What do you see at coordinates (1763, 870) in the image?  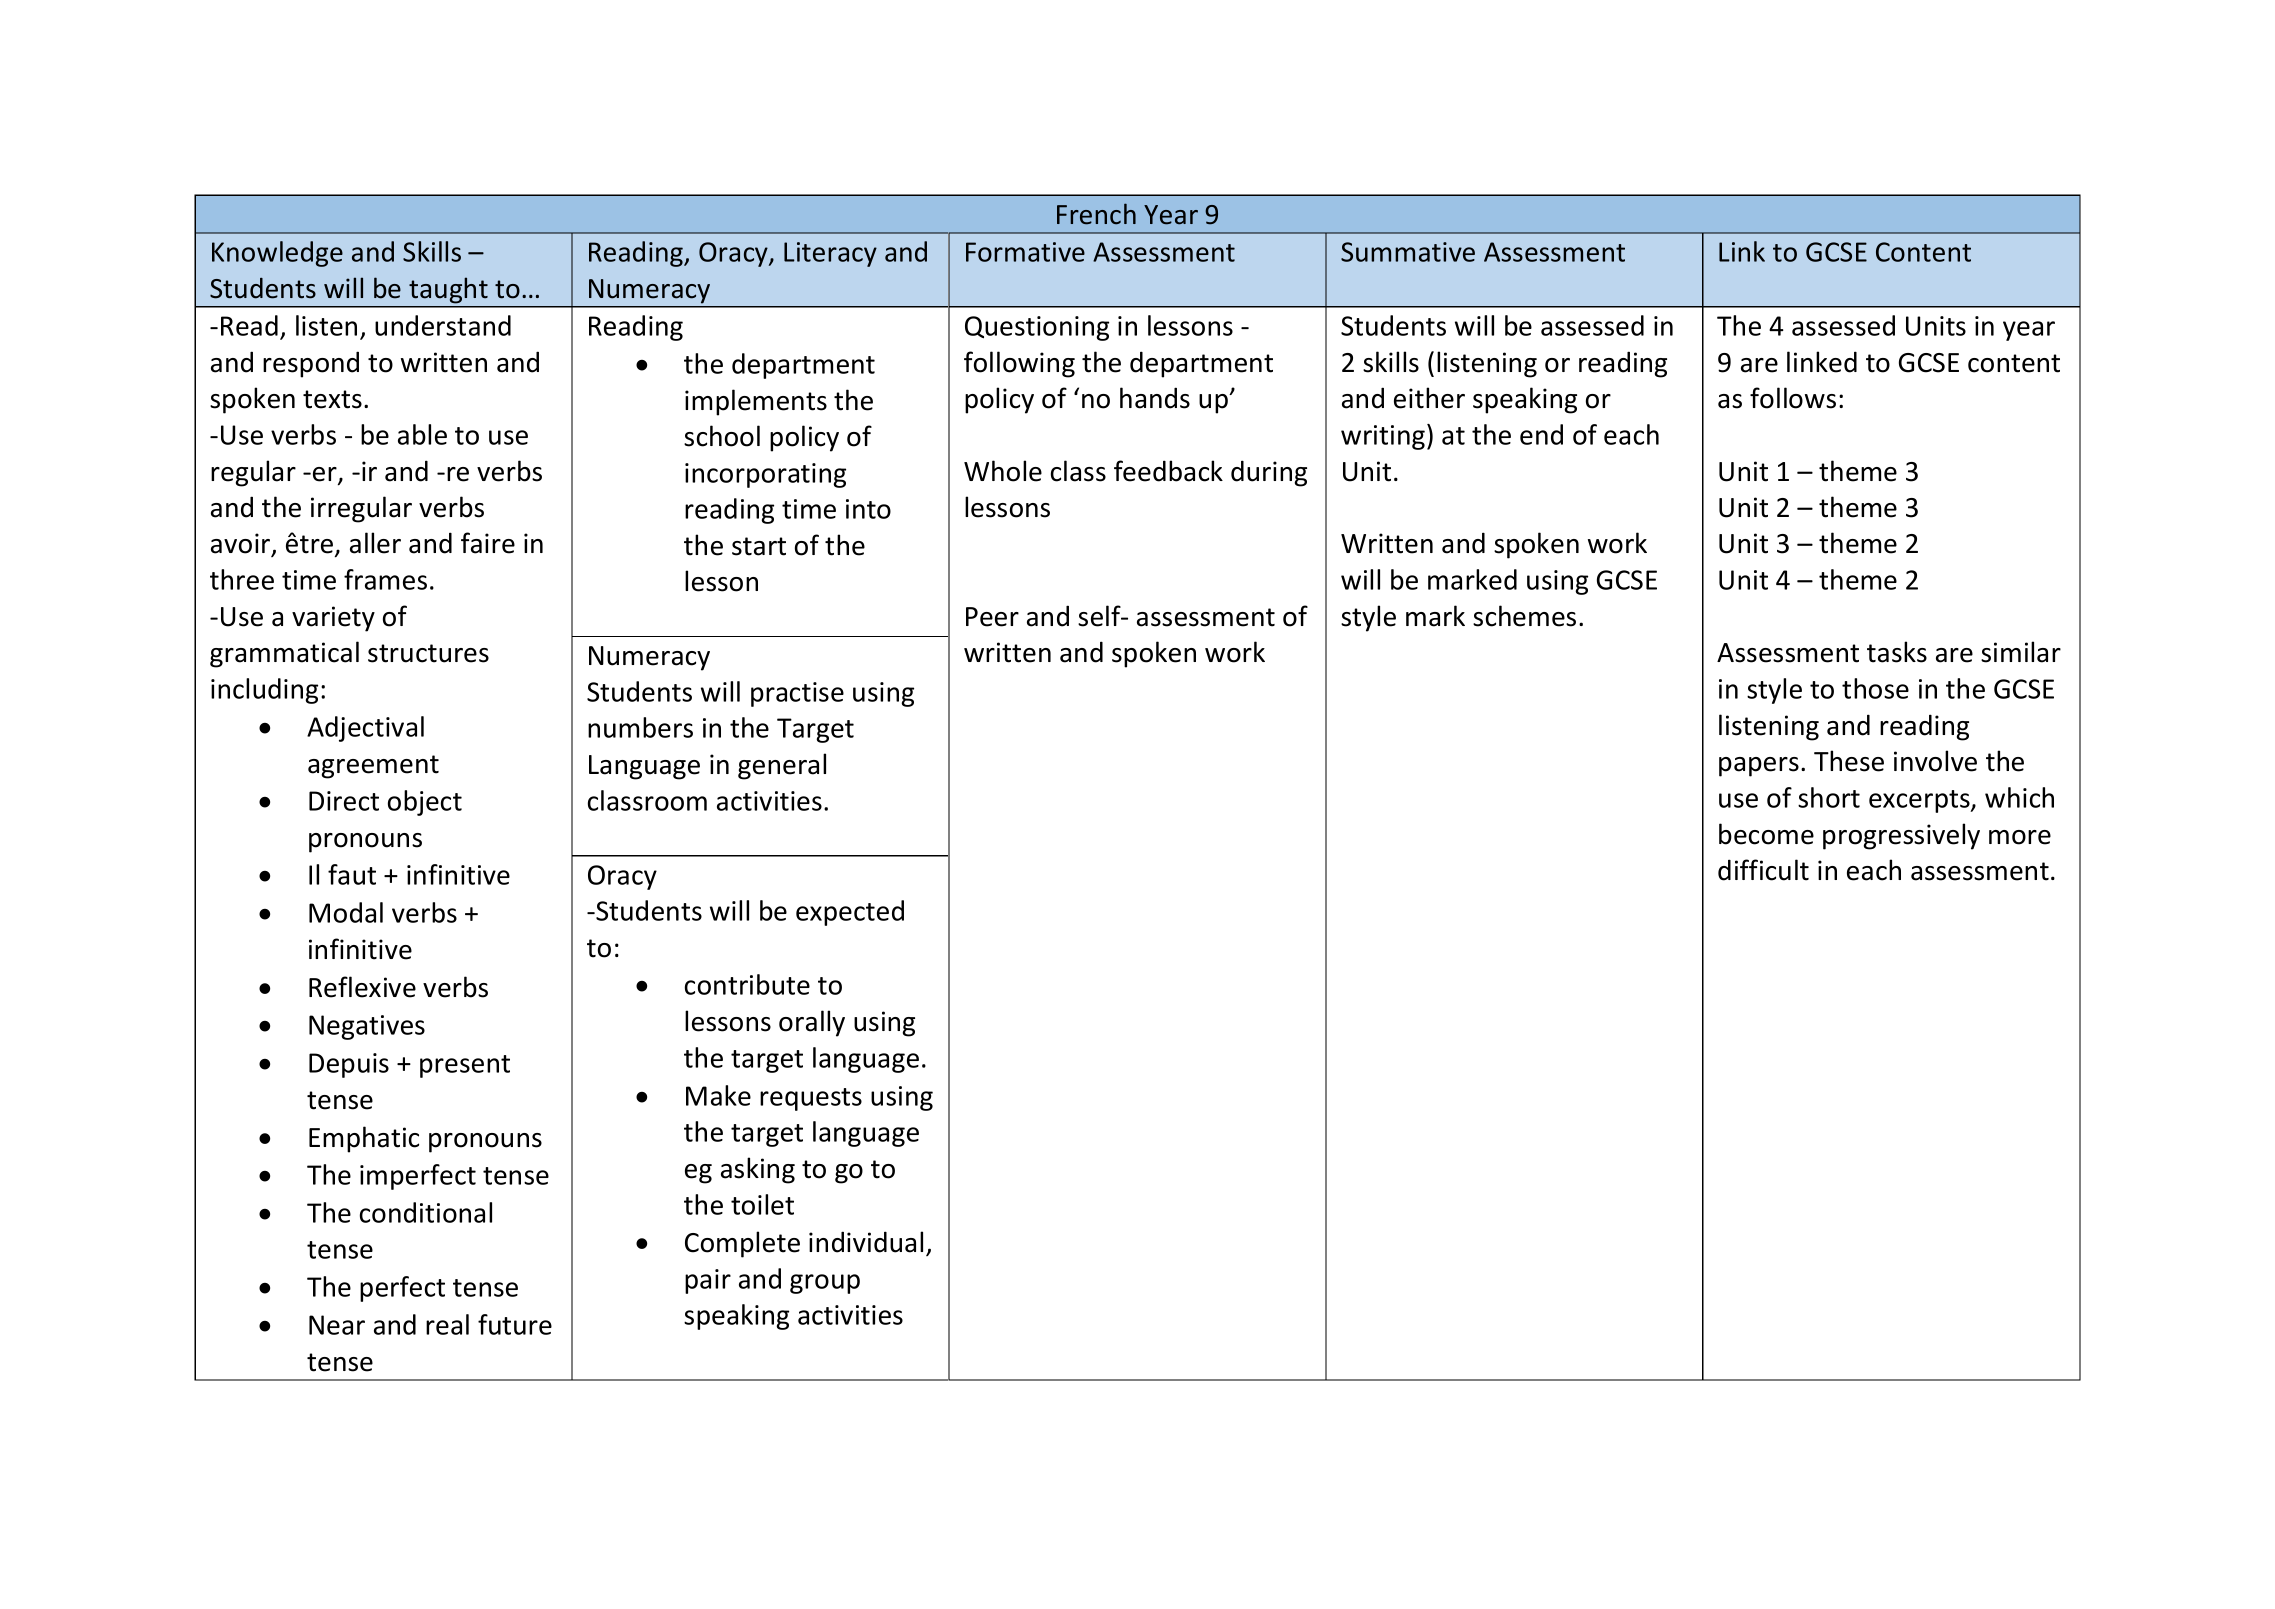 I see `difficult` at bounding box center [1763, 870].
